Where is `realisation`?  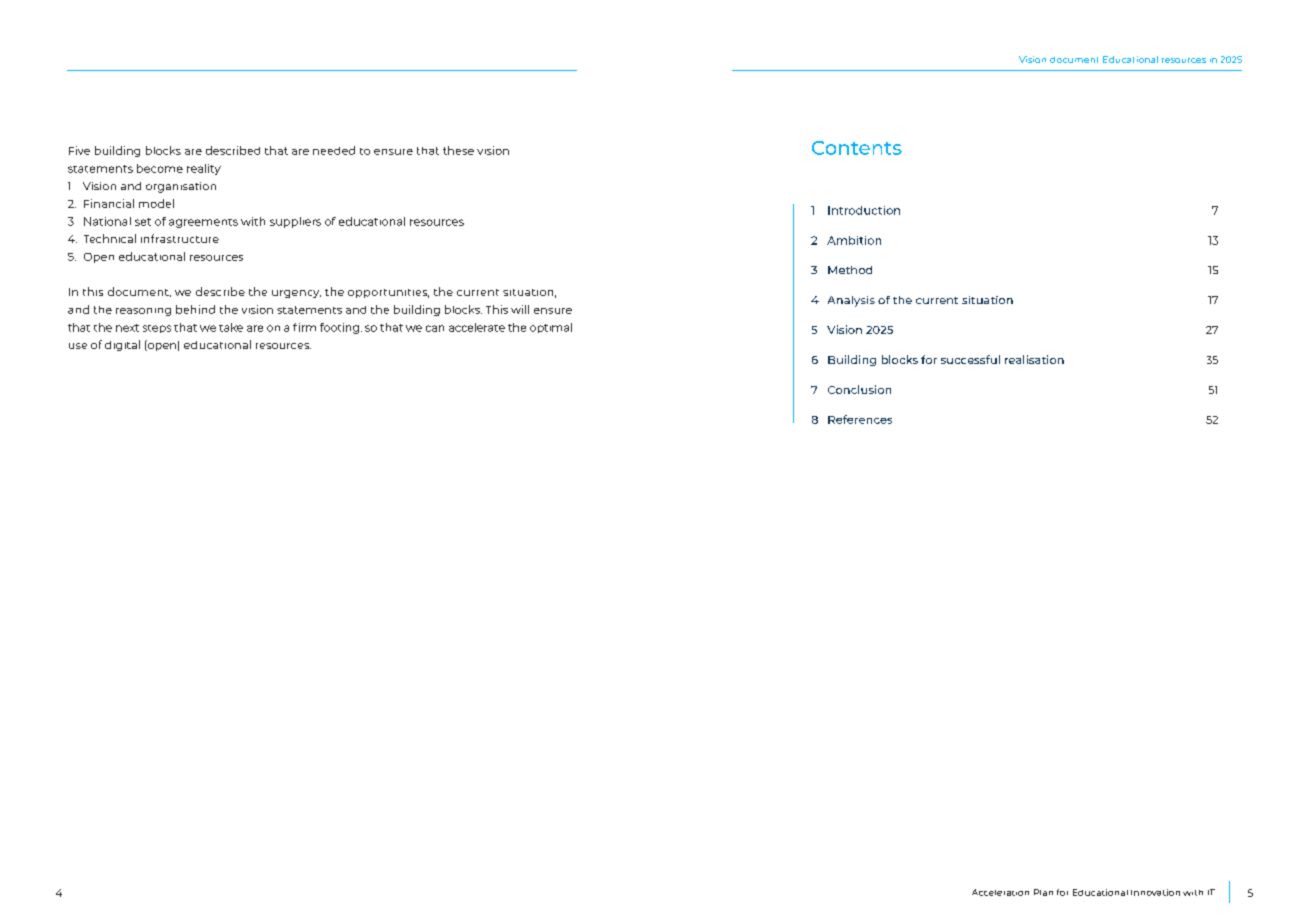 realisation is located at coordinates (1034, 359).
